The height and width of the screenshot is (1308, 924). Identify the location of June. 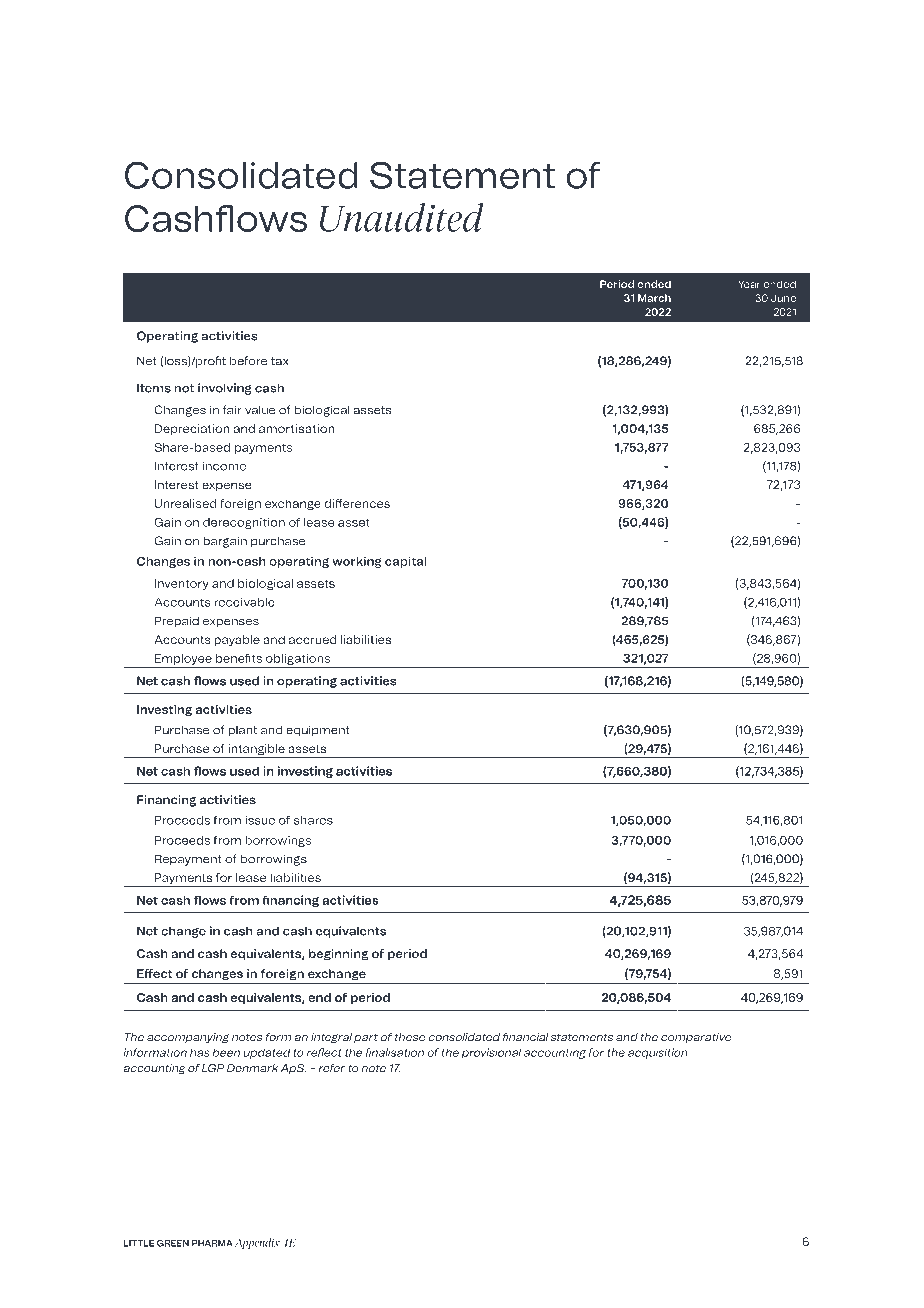
(783, 298).
